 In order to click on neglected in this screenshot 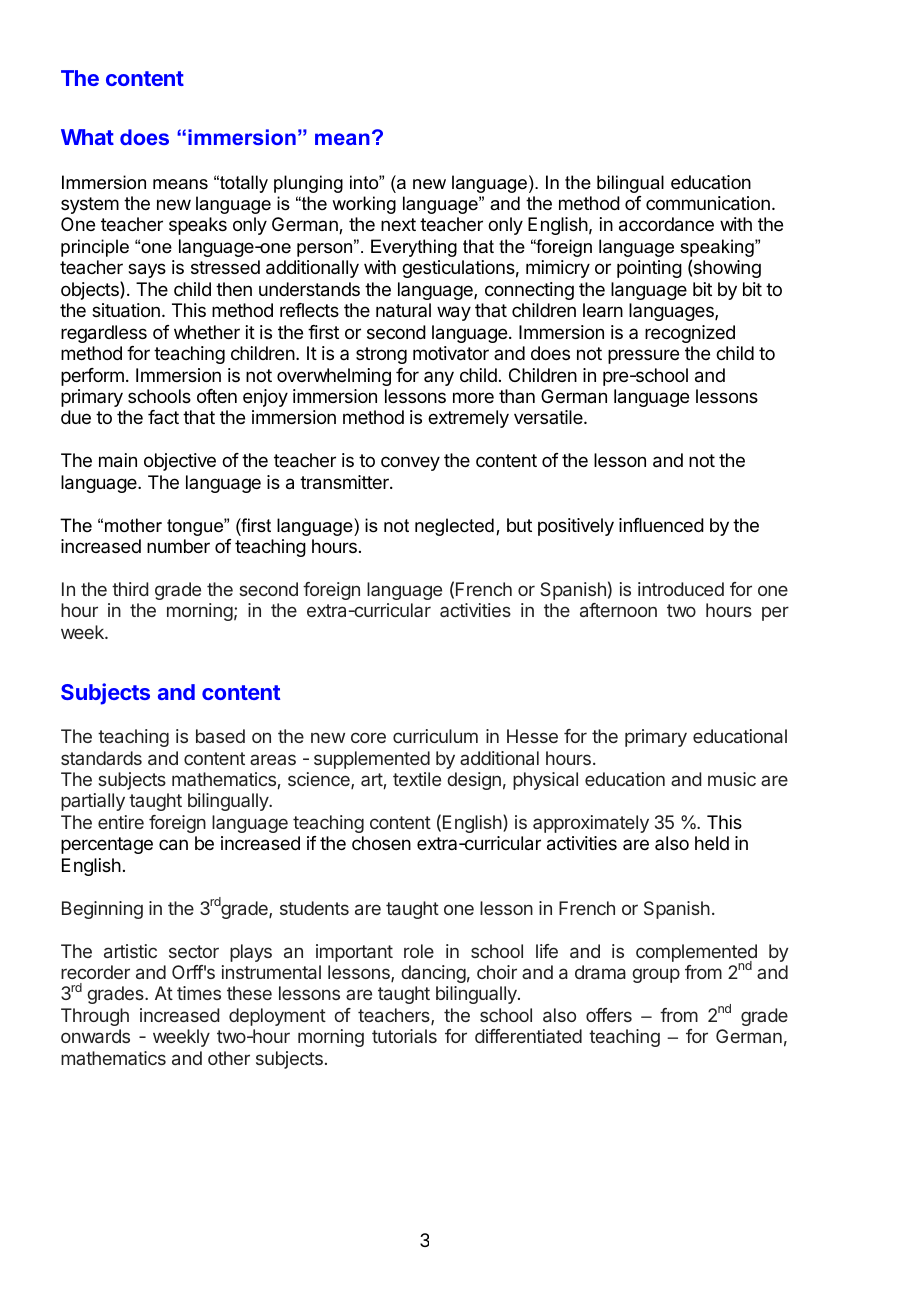, I will do `click(454, 527)`.
